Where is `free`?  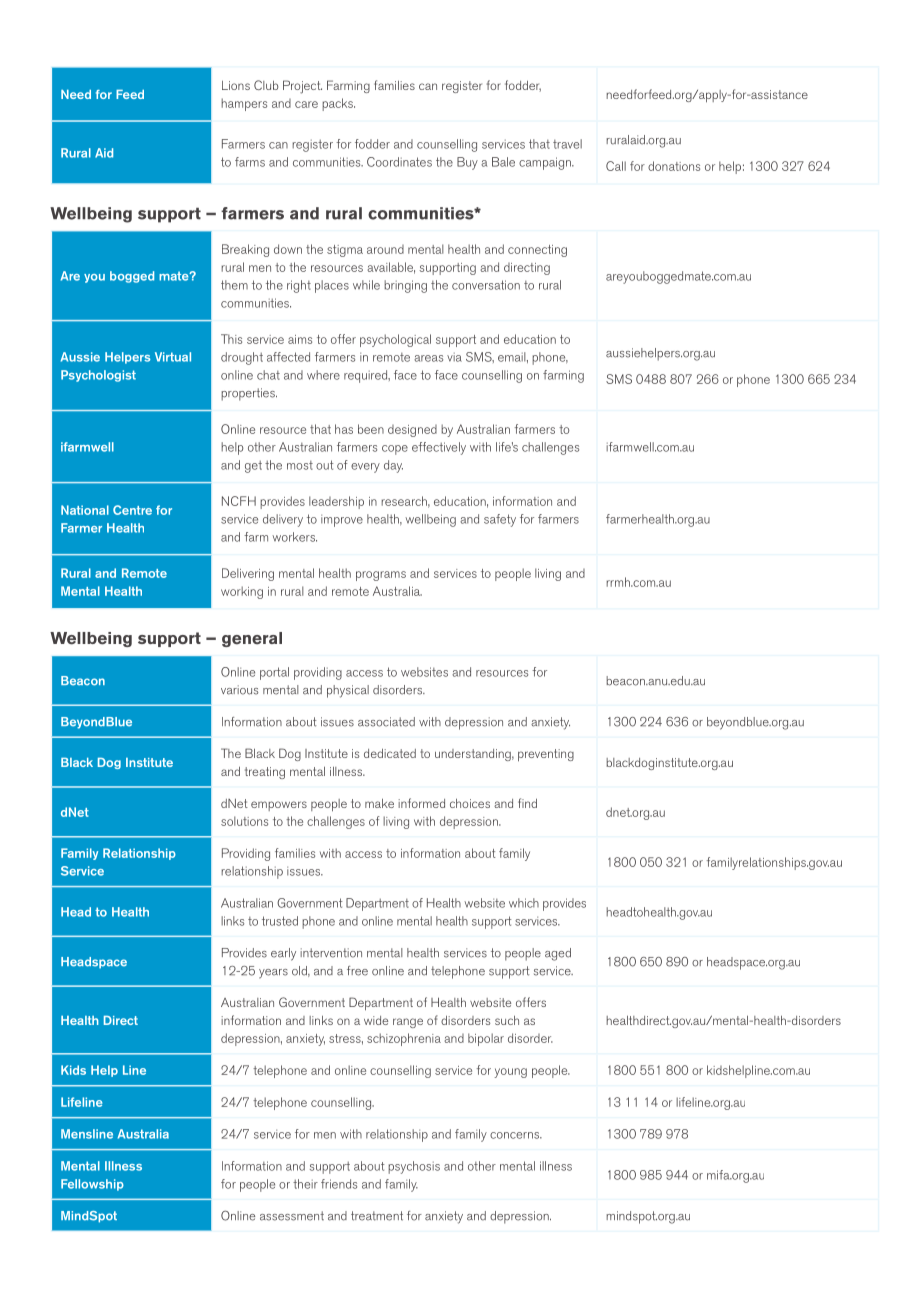 free is located at coordinates (357, 971).
